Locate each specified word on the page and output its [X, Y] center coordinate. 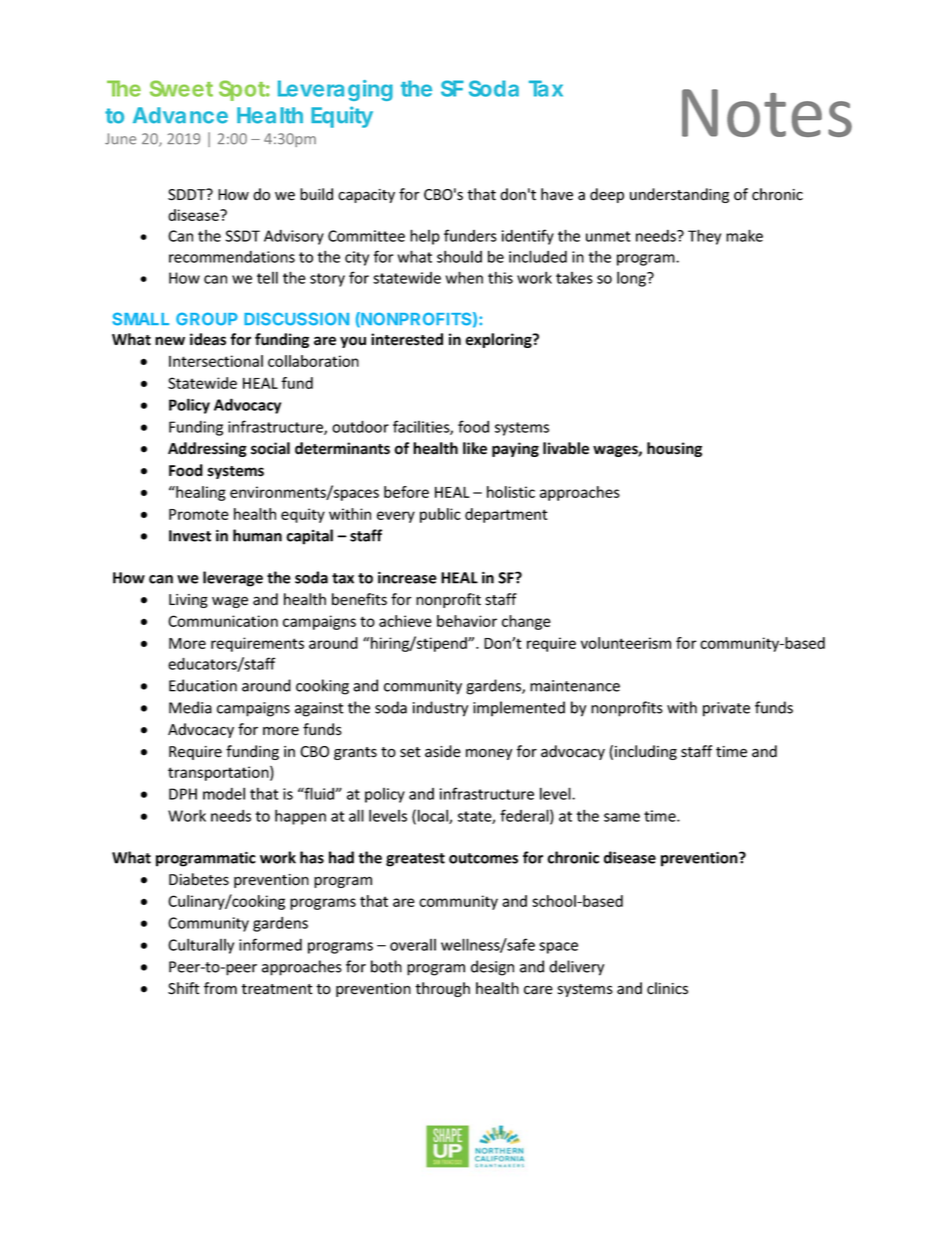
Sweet [181, 88]
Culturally [201, 946]
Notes [767, 113]
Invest [190, 536]
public [440, 515]
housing [674, 449]
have [557, 194]
